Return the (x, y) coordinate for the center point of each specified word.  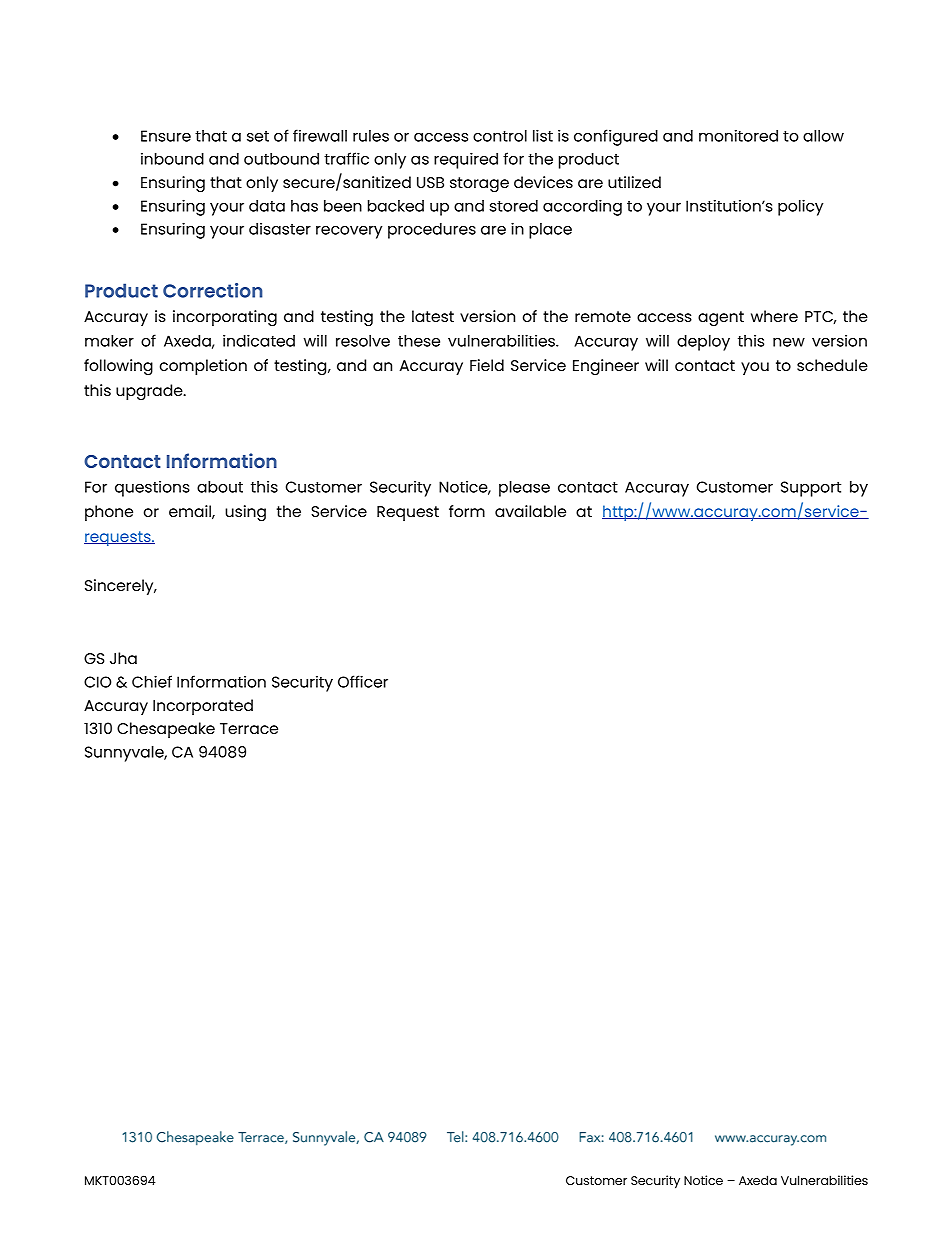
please (524, 489)
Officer (363, 681)
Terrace (249, 728)
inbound (172, 159)
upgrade (150, 392)
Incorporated (203, 707)
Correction (213, 290)
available (530, 511)
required (466, 160)
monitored (738, 135)
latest (433, 316)
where (774, 316)
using (245, 513)
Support (811, 489)
